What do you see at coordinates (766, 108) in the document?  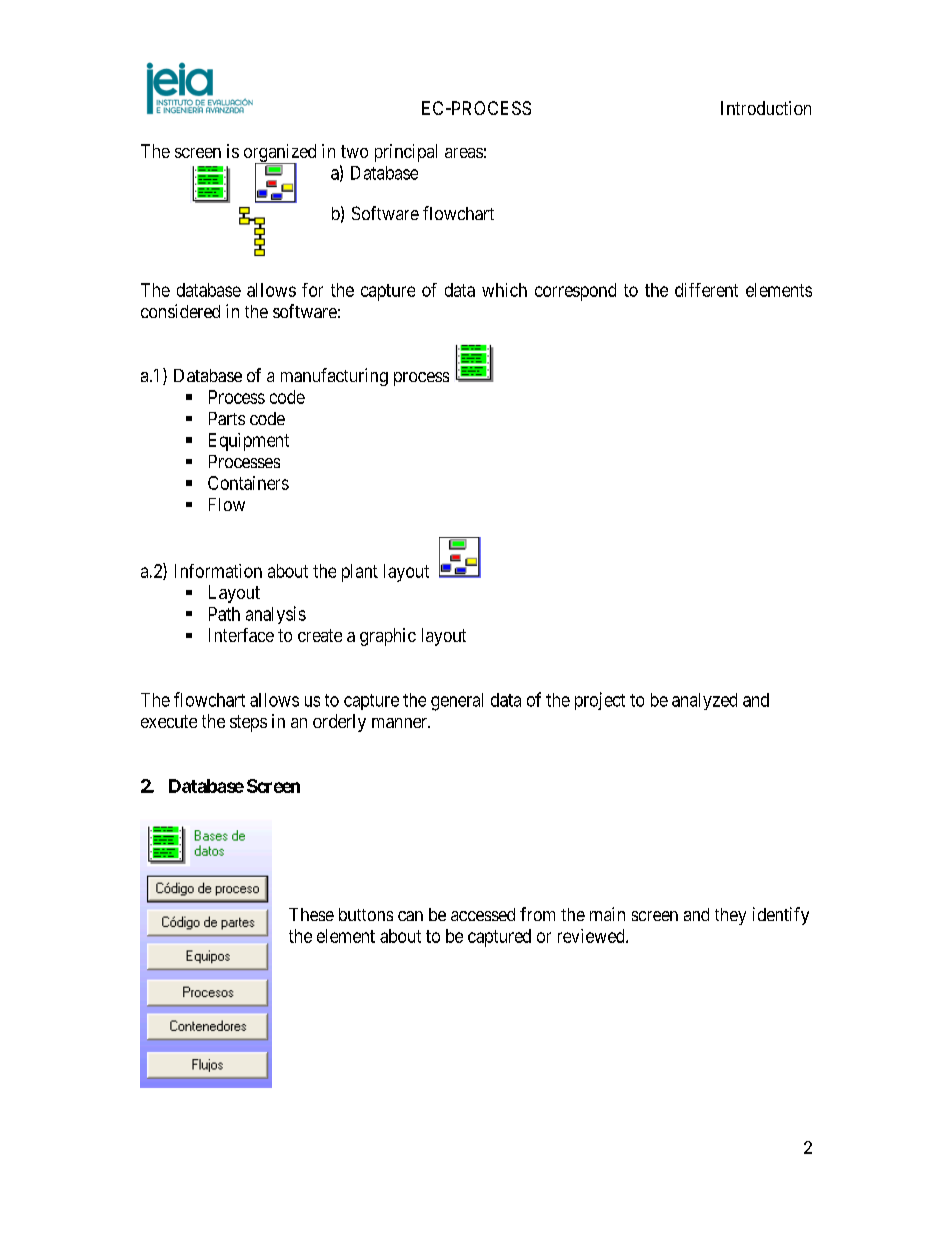 I see `Introduction` at bounding box center [766, 108].
